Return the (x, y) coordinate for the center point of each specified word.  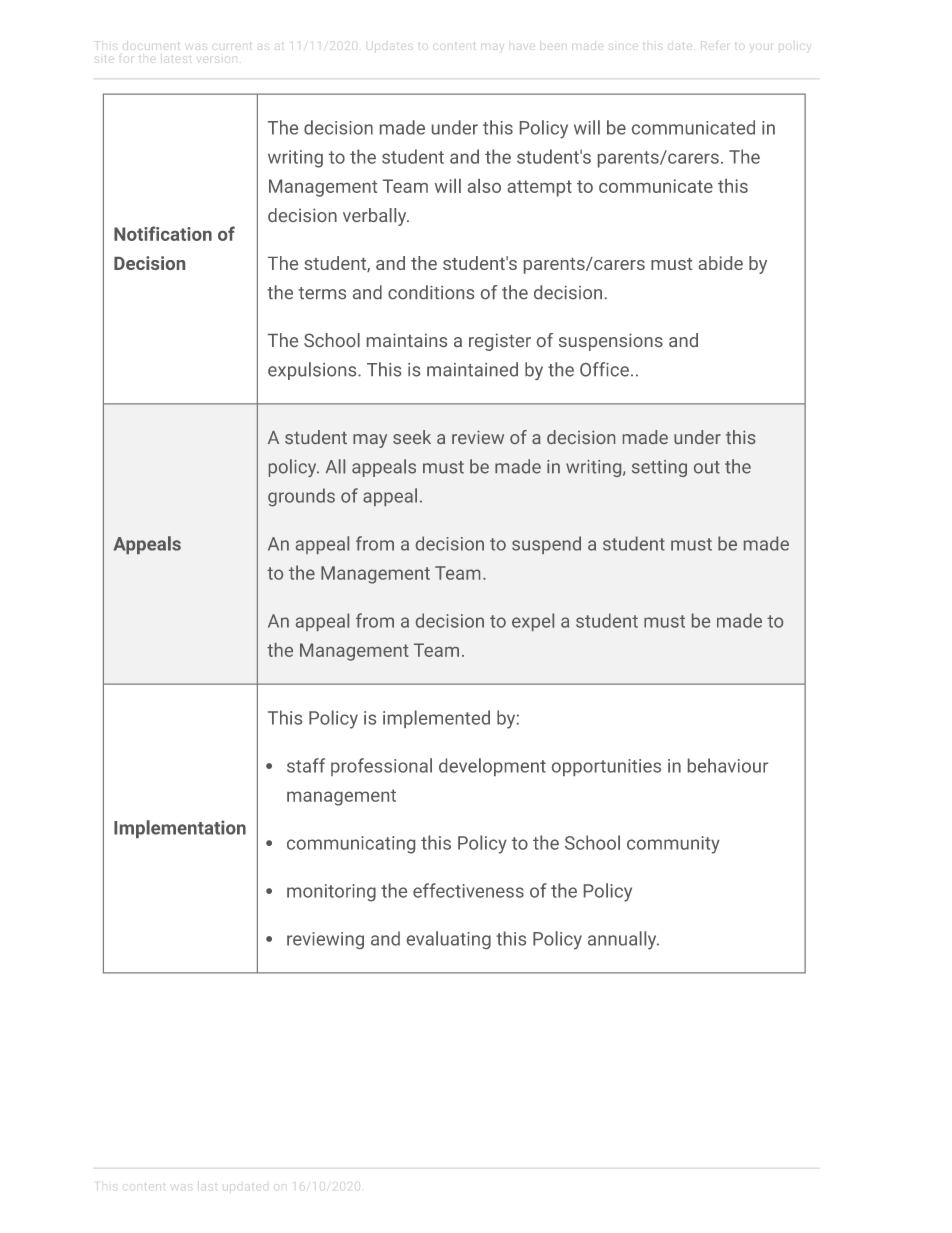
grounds (301, 497)
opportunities (606, 767)
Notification (163, 233)
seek (412, 437)
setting (659, 468)
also (484, 186)
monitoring (331, 893)
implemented (436, 719)
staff (306, 765)
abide (721, 263)
